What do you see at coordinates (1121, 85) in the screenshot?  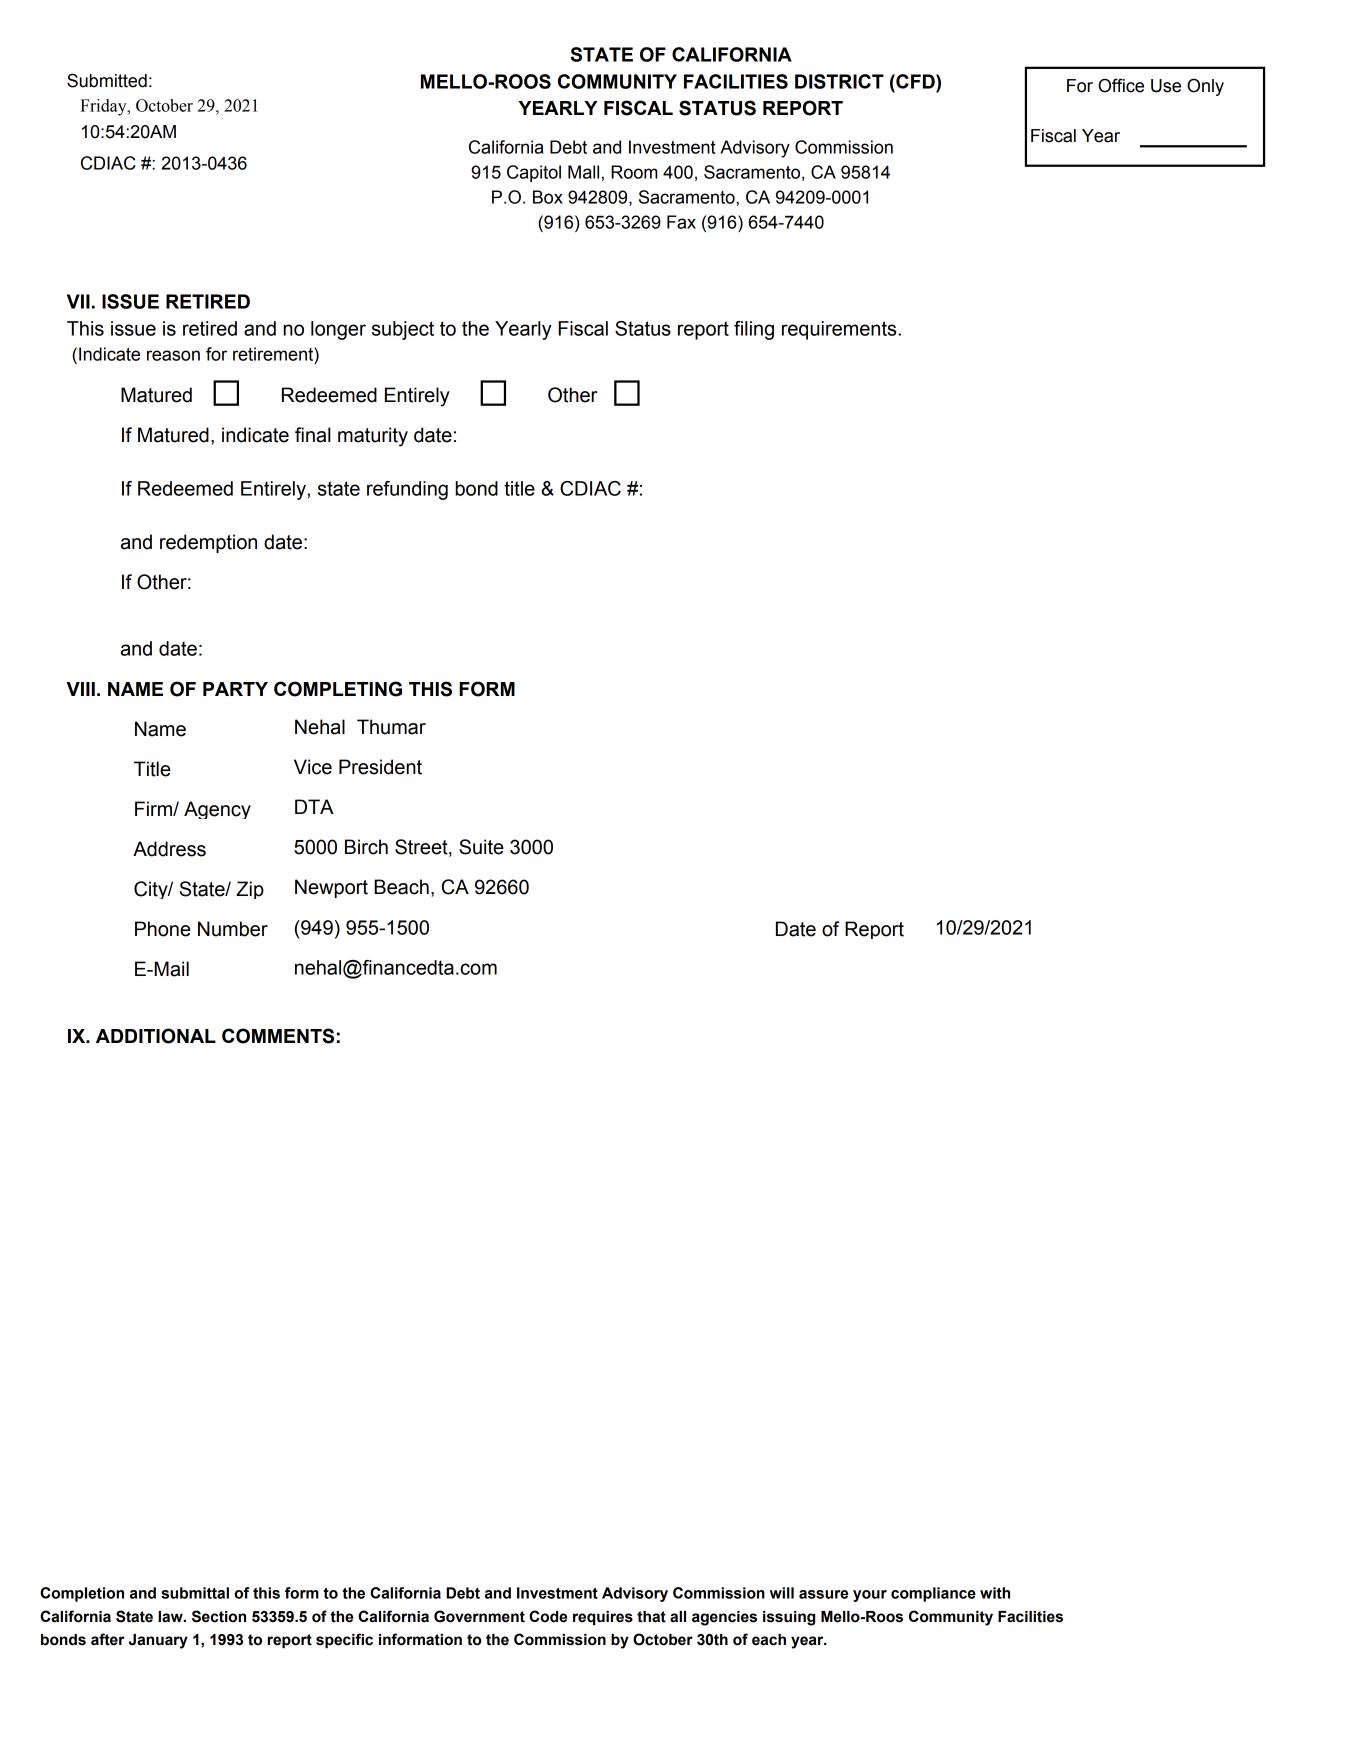 I see `Office` at bounding box center [1121, 85].
